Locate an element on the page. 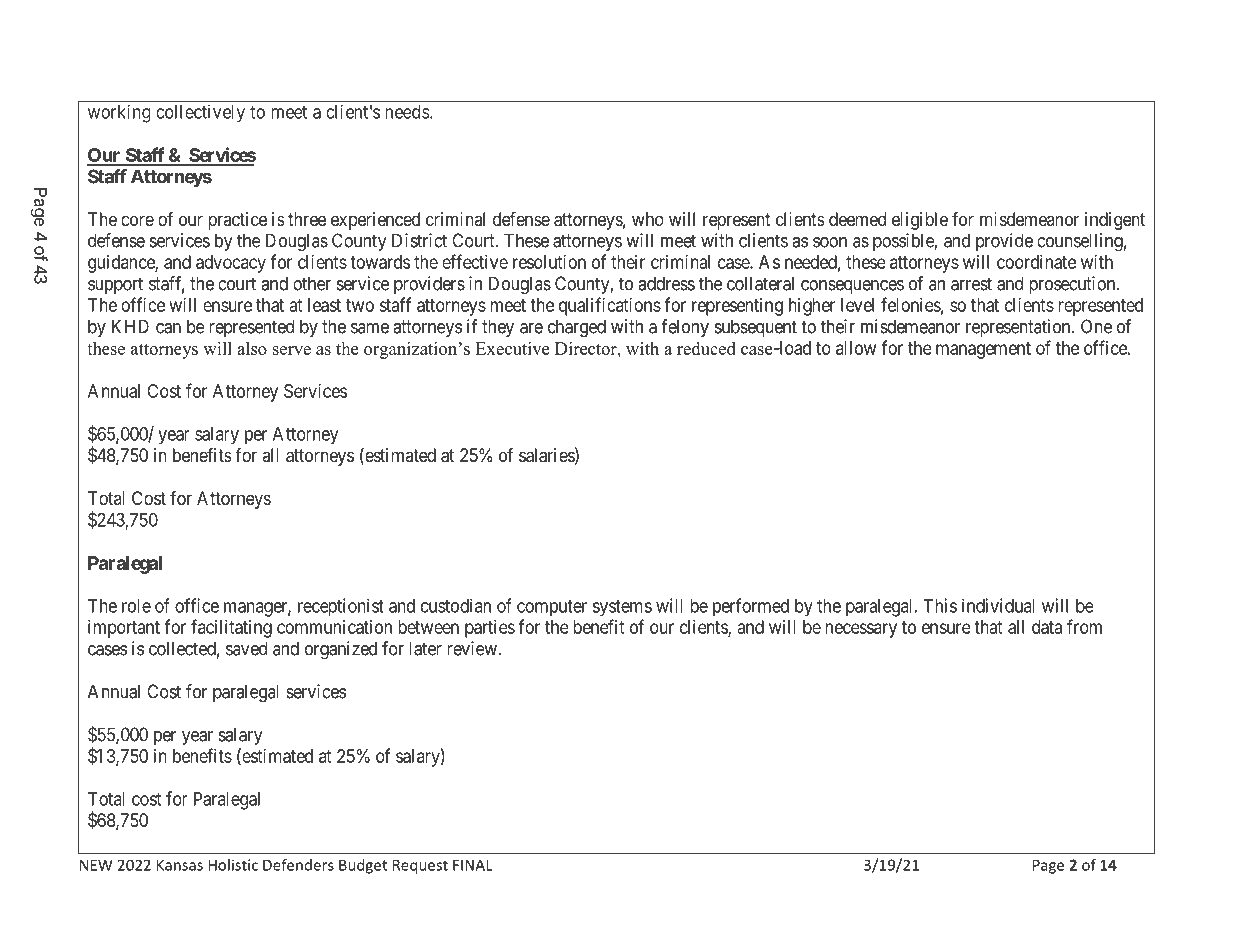 The image size is (1233, 952). Director is located at coordinates (587, 348).
